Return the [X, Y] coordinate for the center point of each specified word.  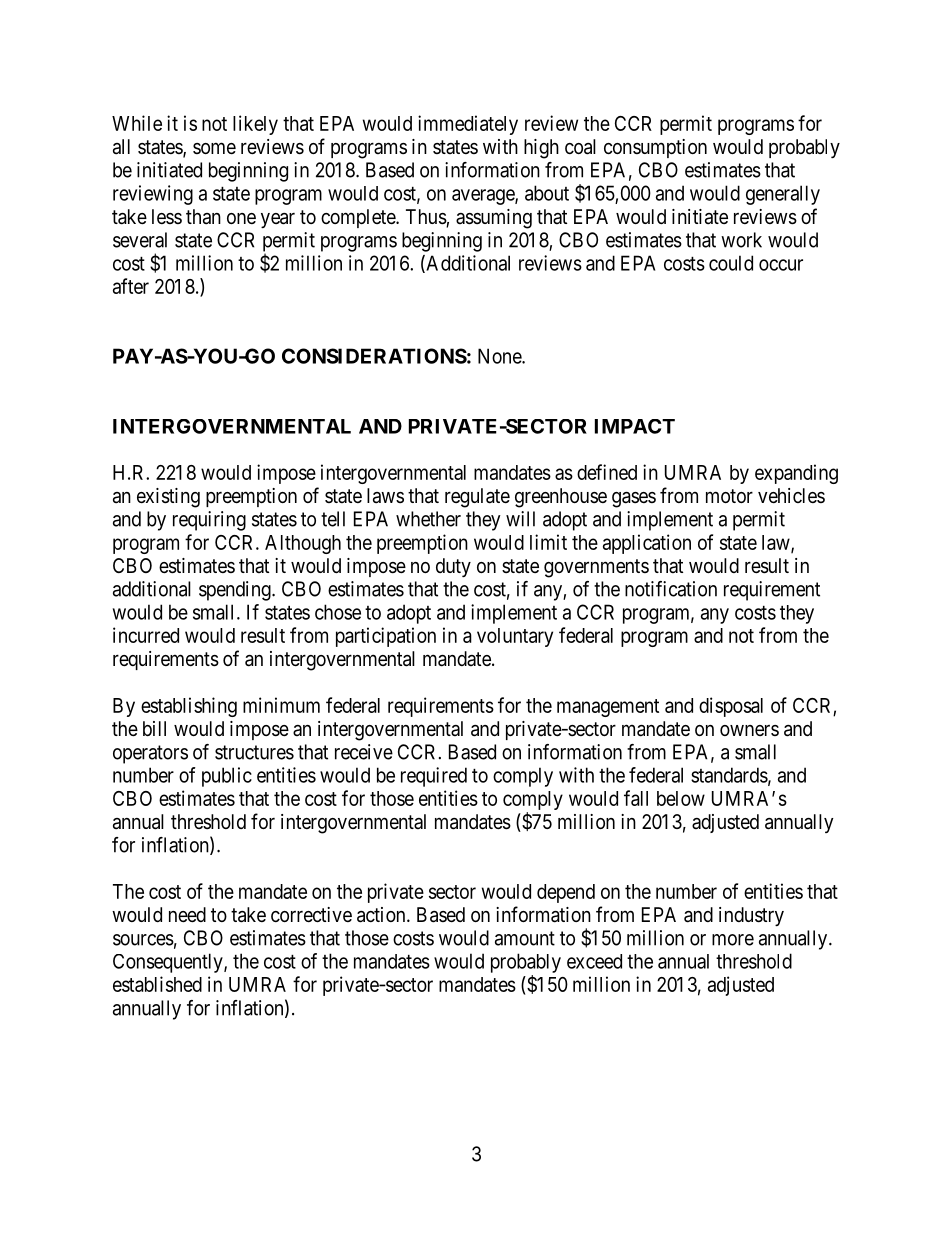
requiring [209, 521]
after [131, 286]
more [733, 940]
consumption [655, 148]
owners [749, 730]
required [434, 777]
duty [453, 567]
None [500, 356]
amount [525, 938]
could [731, 263]
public [227, 777]
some [214, 148]
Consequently [169, 963]
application [647, 544]
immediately [468, 125]
